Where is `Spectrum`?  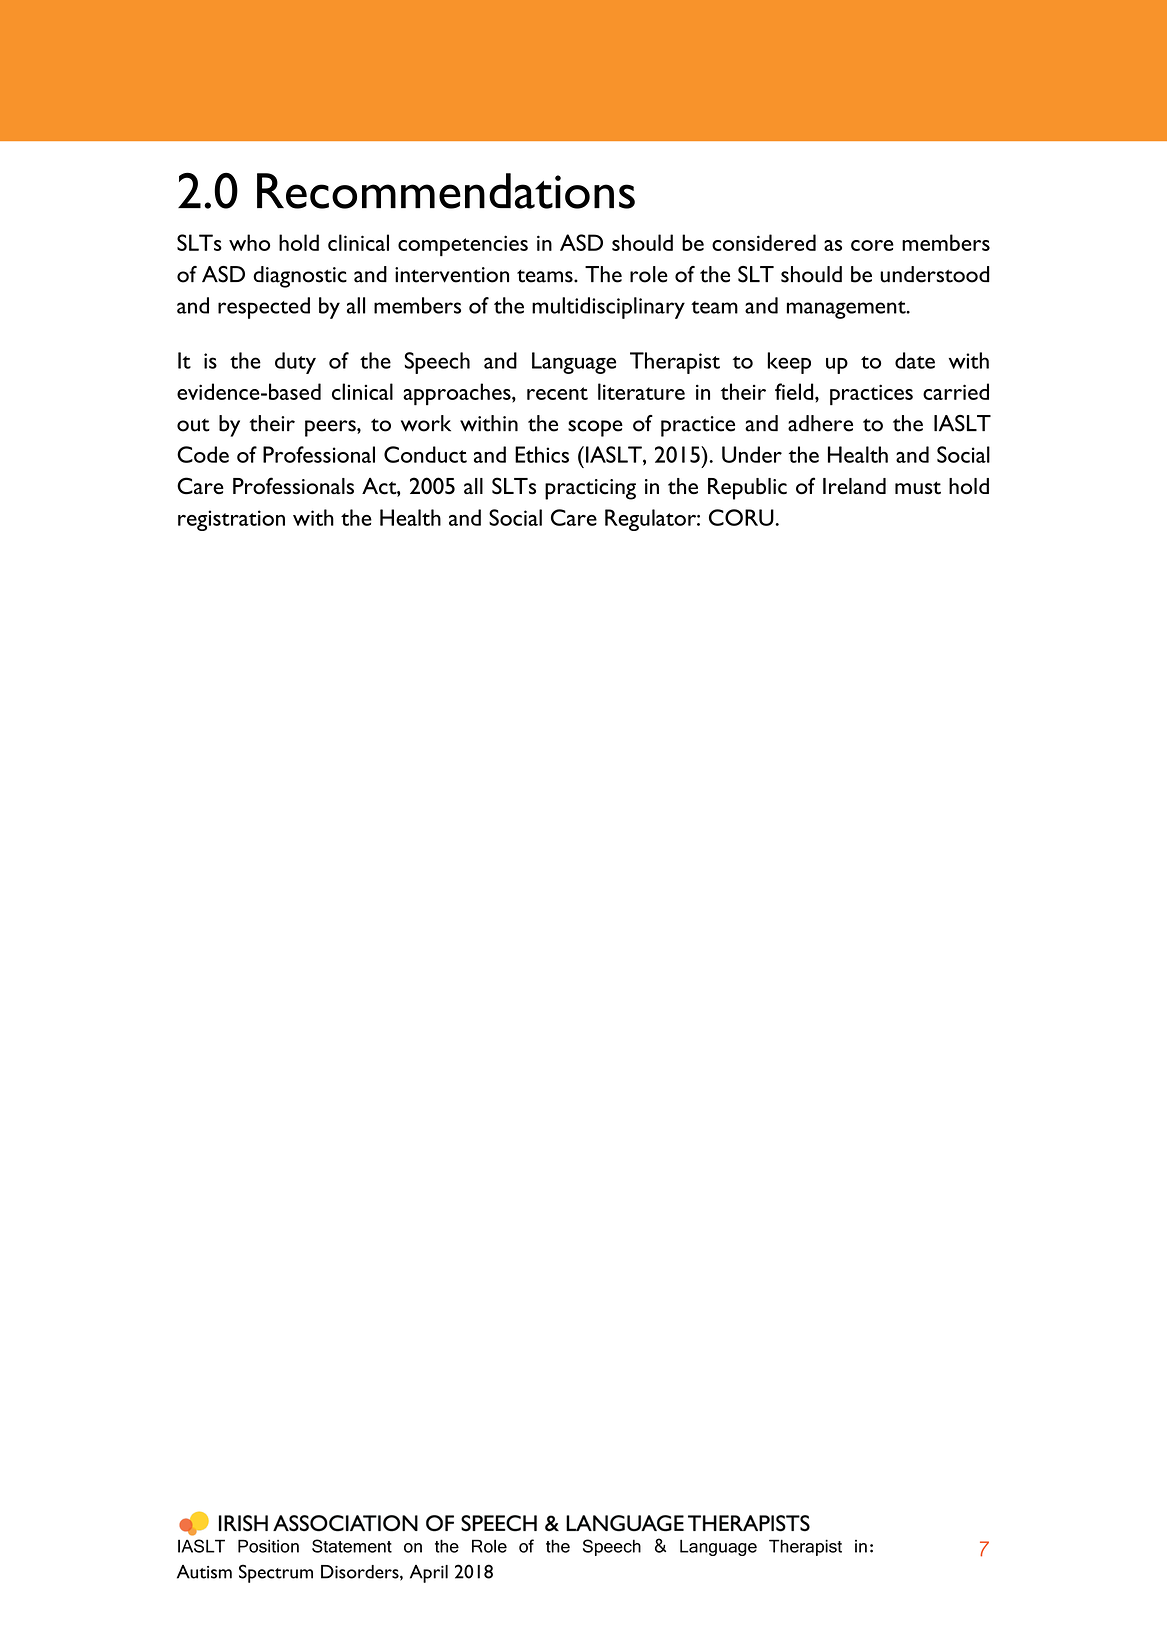
Spectrum is located at coordinates (276, 1573).
